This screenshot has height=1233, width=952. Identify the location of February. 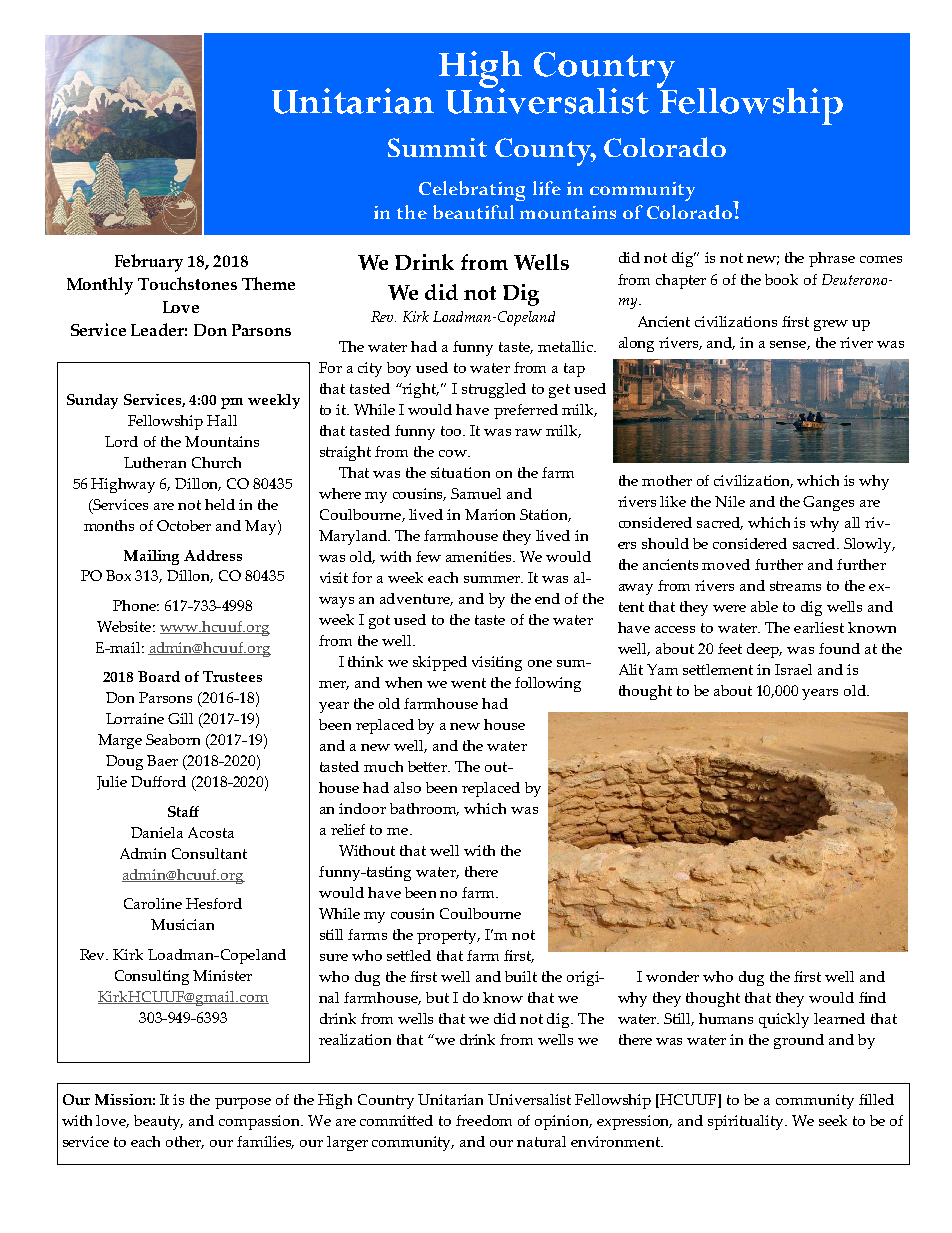
(149, 263).
